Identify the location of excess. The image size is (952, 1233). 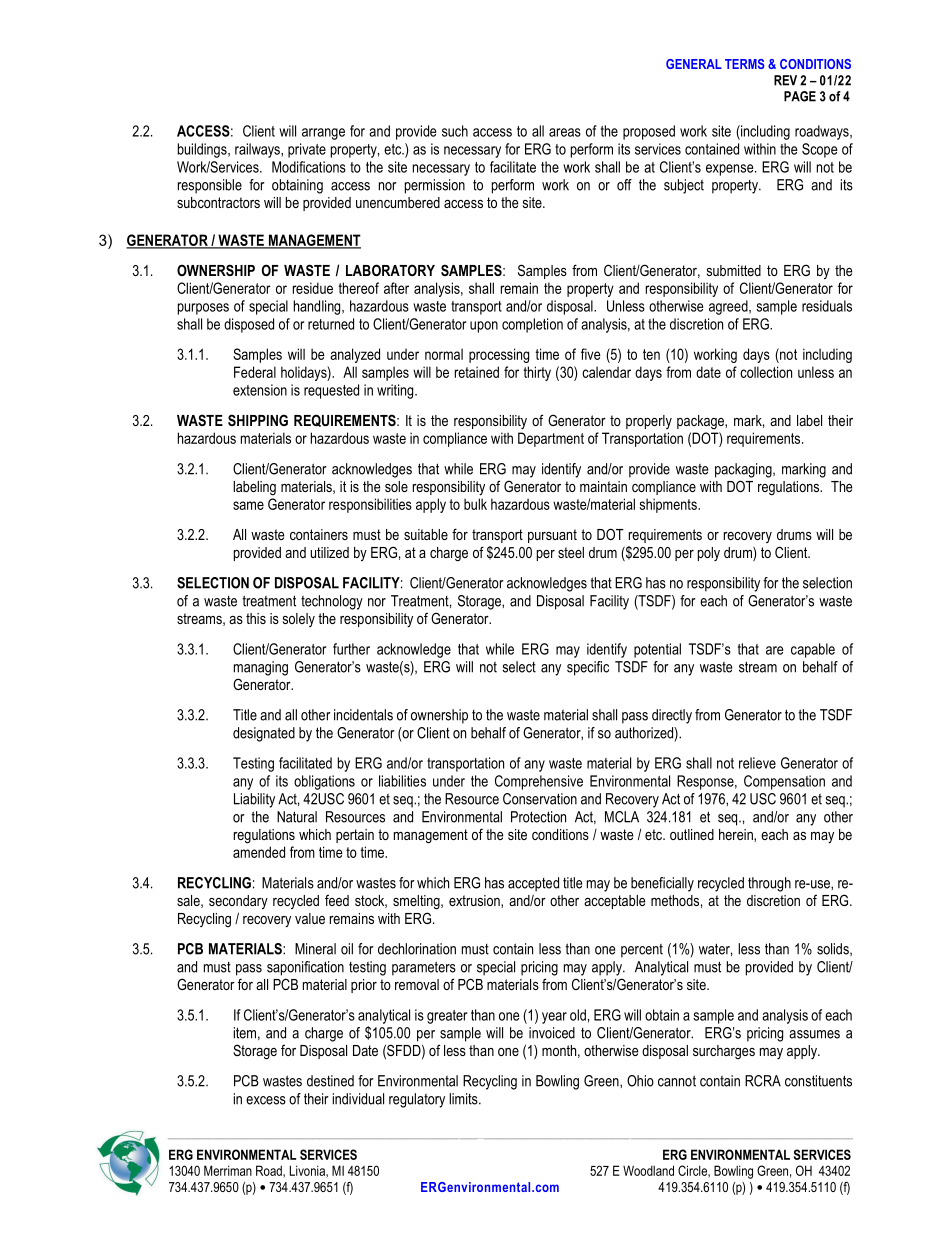
(266, 1100).
